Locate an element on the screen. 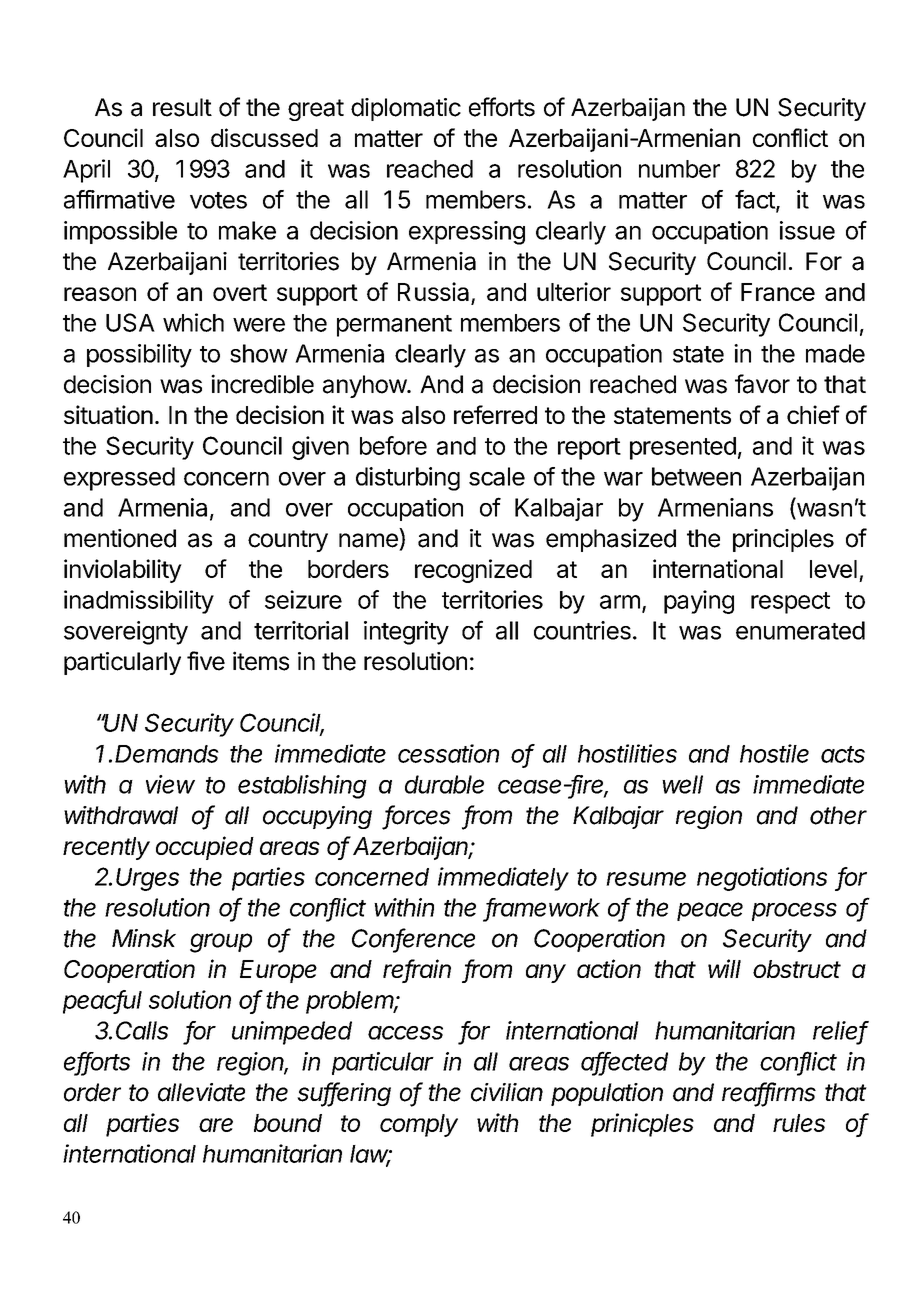  number is located at coordinates (679, 169).
